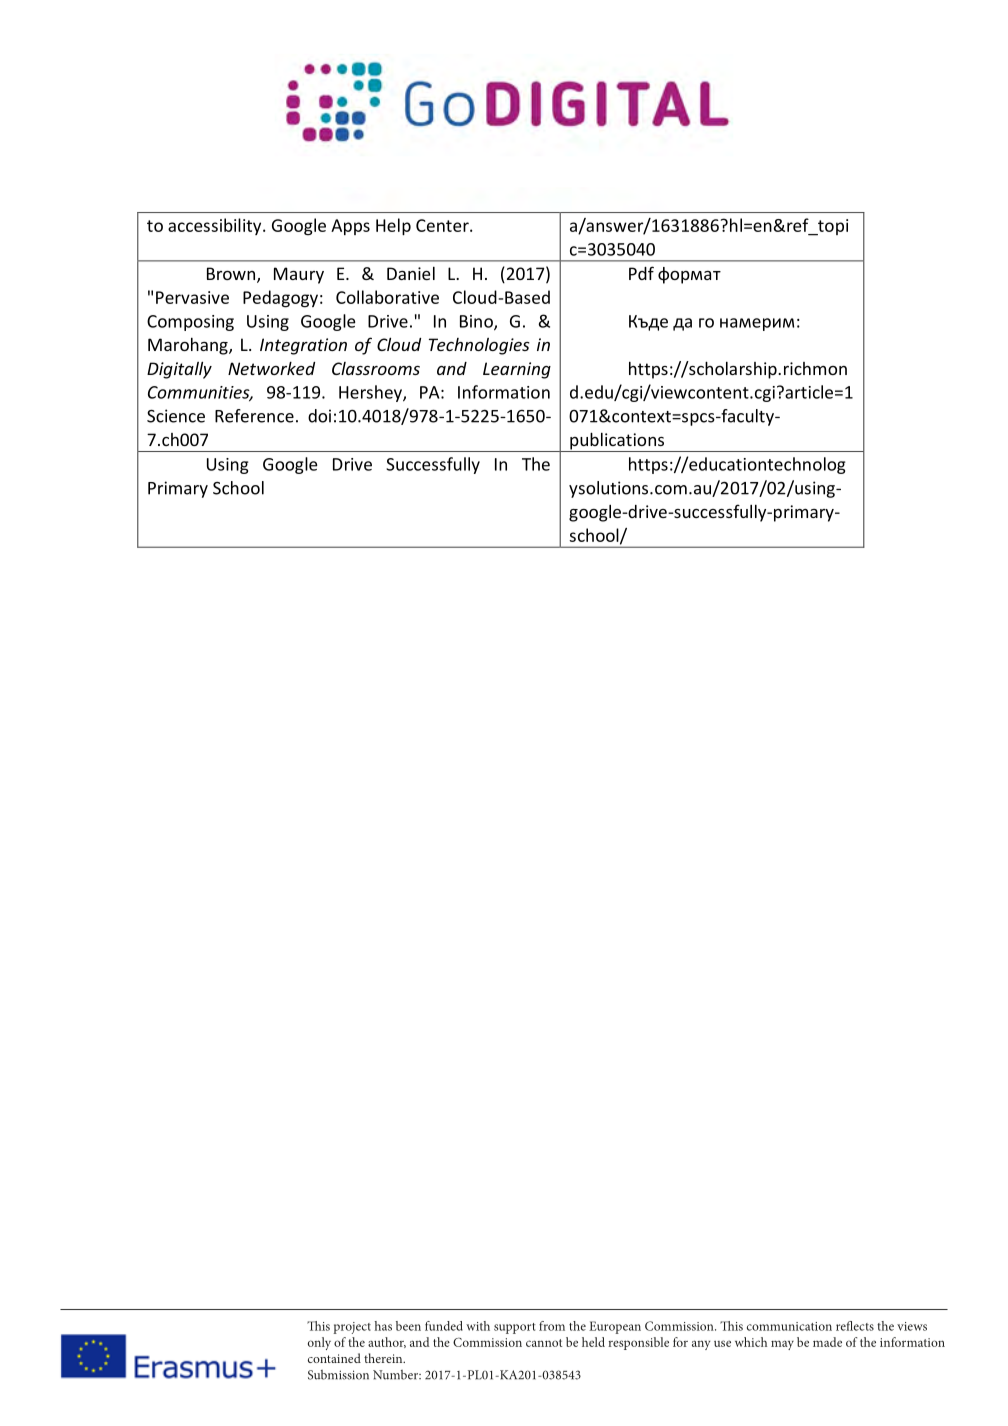 The width and height of the document is (1008, 1426). What do you see at coordinates (232, 275) in the document?
I see `Brown` at bounding box center [232, 275].
